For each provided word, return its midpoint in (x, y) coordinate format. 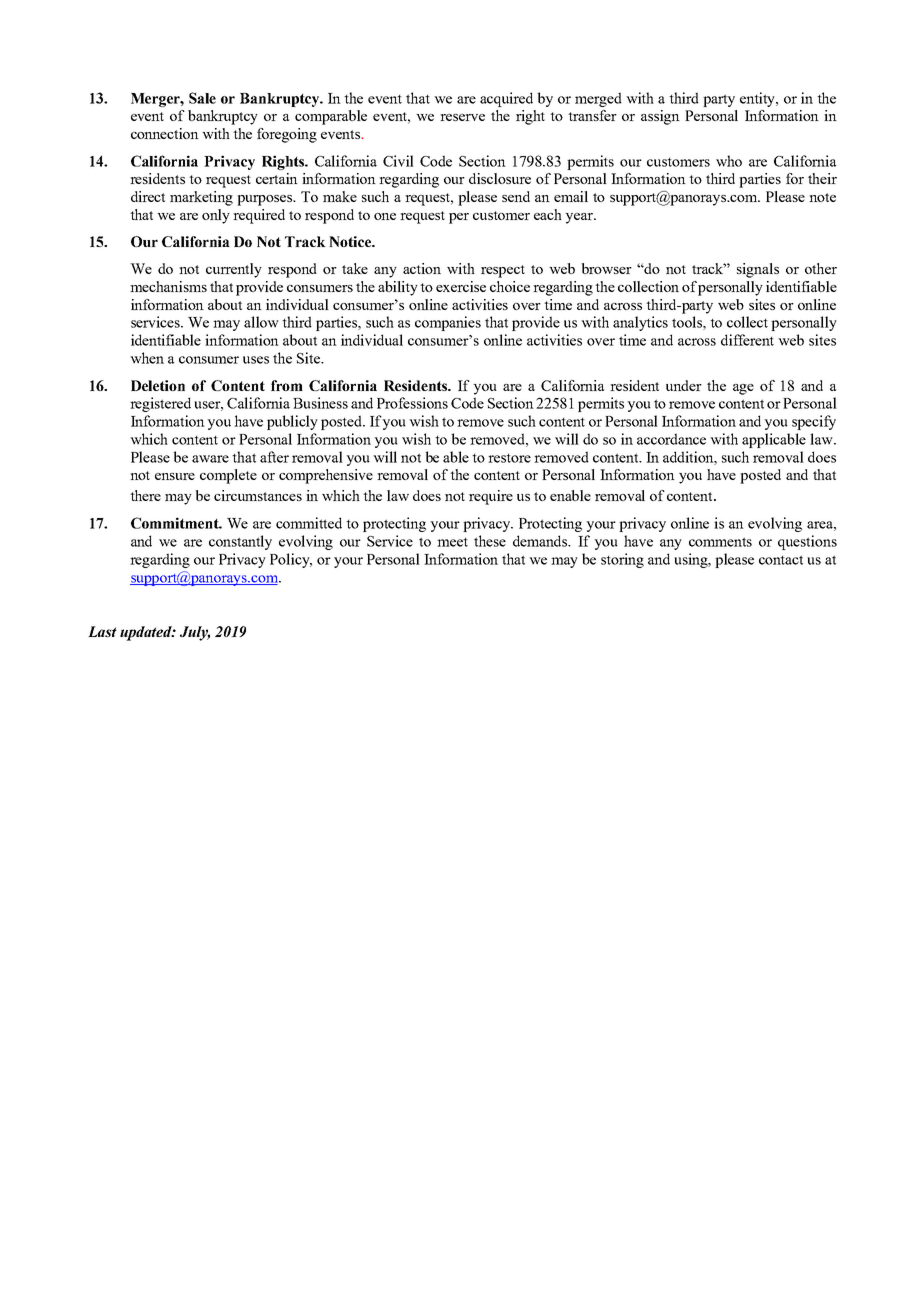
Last (102, 631)
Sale (202, 98)
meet (452, 542)
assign (660, 117)
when (147, 358)
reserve (462, 117)
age (743, 389)
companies (448, 323)
